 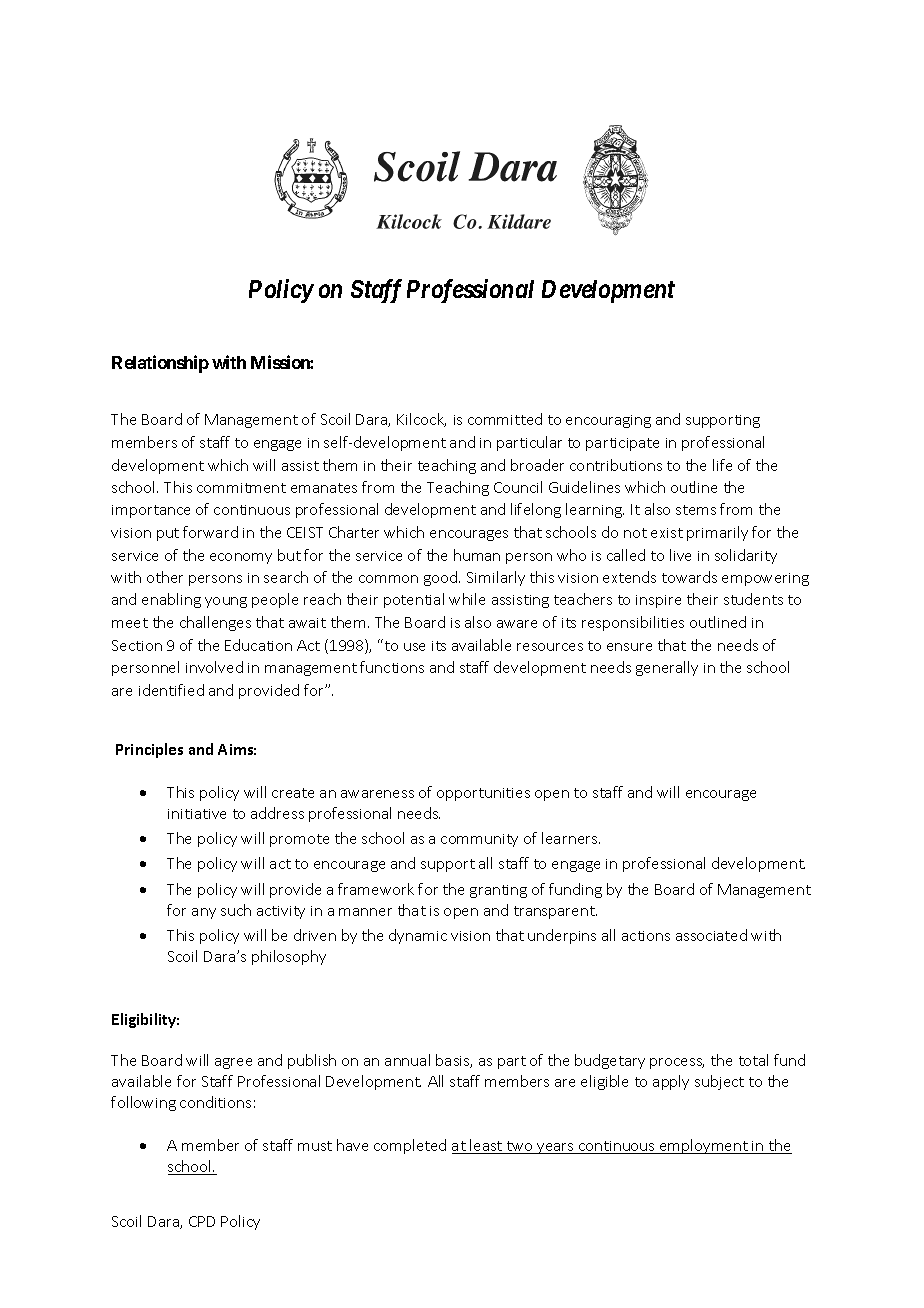 I want to click on Relationship, so click(x=160, y=364).
